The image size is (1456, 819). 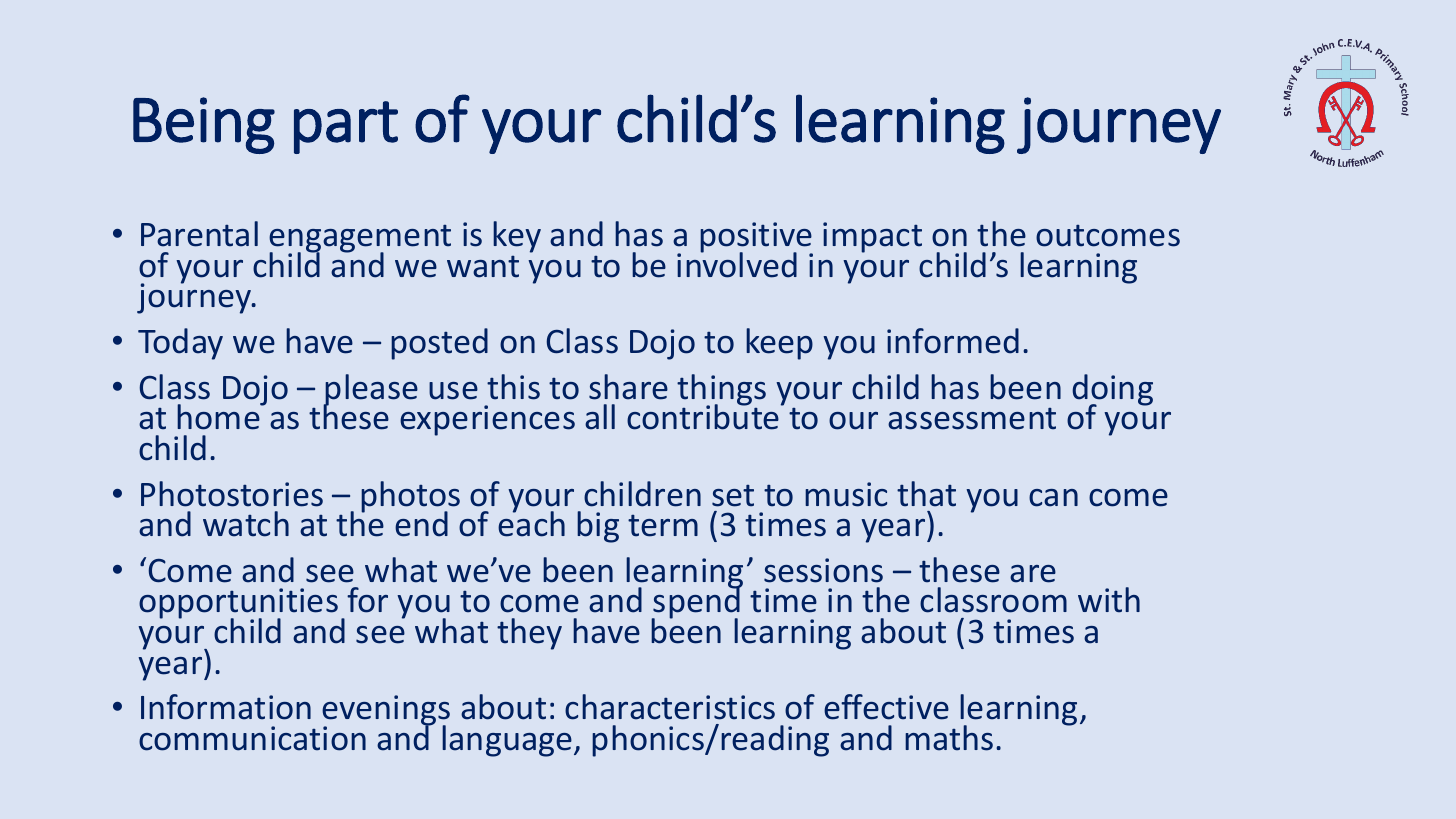 What do you see at coordinates (737, 263) in the document?
I see `involved` at bounding box center [737, 263].
